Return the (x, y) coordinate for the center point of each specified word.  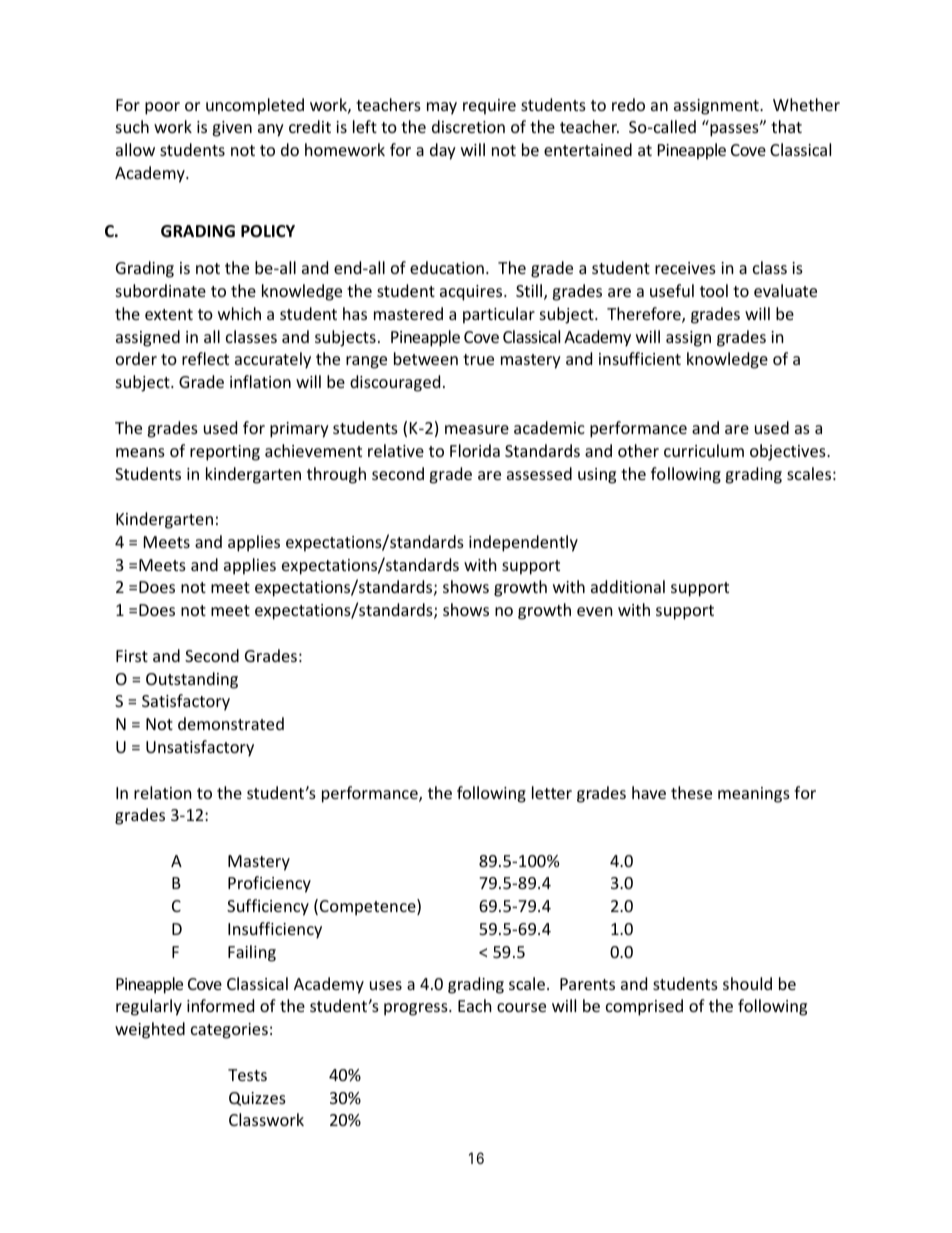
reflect (205, 358)
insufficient (640, 358)
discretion (468, 126)
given (232, 129)
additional (628, 586)
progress (417, 1009)
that (786, 126)
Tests (247, 1075)
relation (163, 792)
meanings (754, 795)
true (478, 359)
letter (552, 792)
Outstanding (192, 680)
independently (523, 543)
